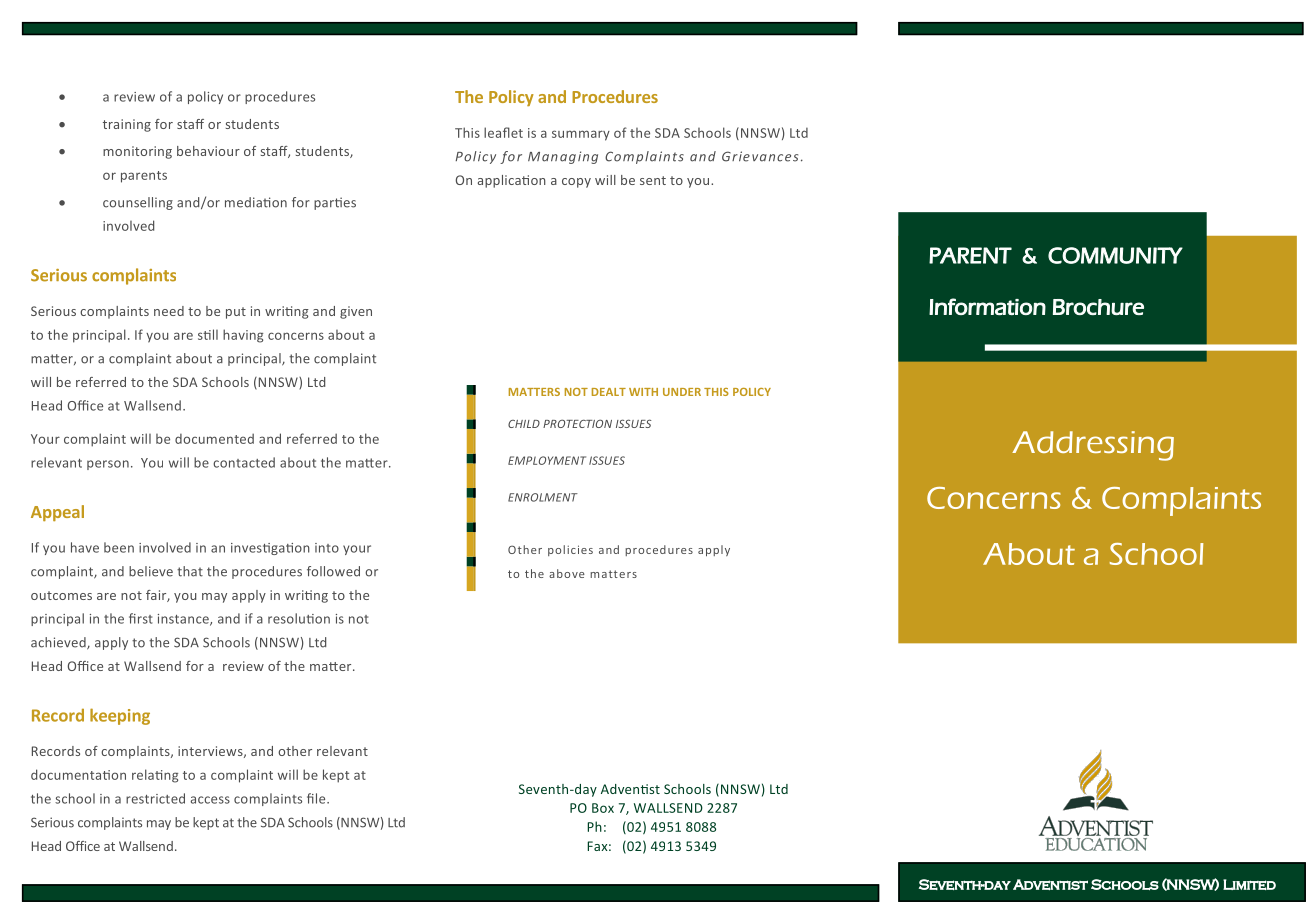 This document has height=924, width=1308. Describe the element at coordinates (543, 497) in the document. I see `ENROLMENT` at that location.
